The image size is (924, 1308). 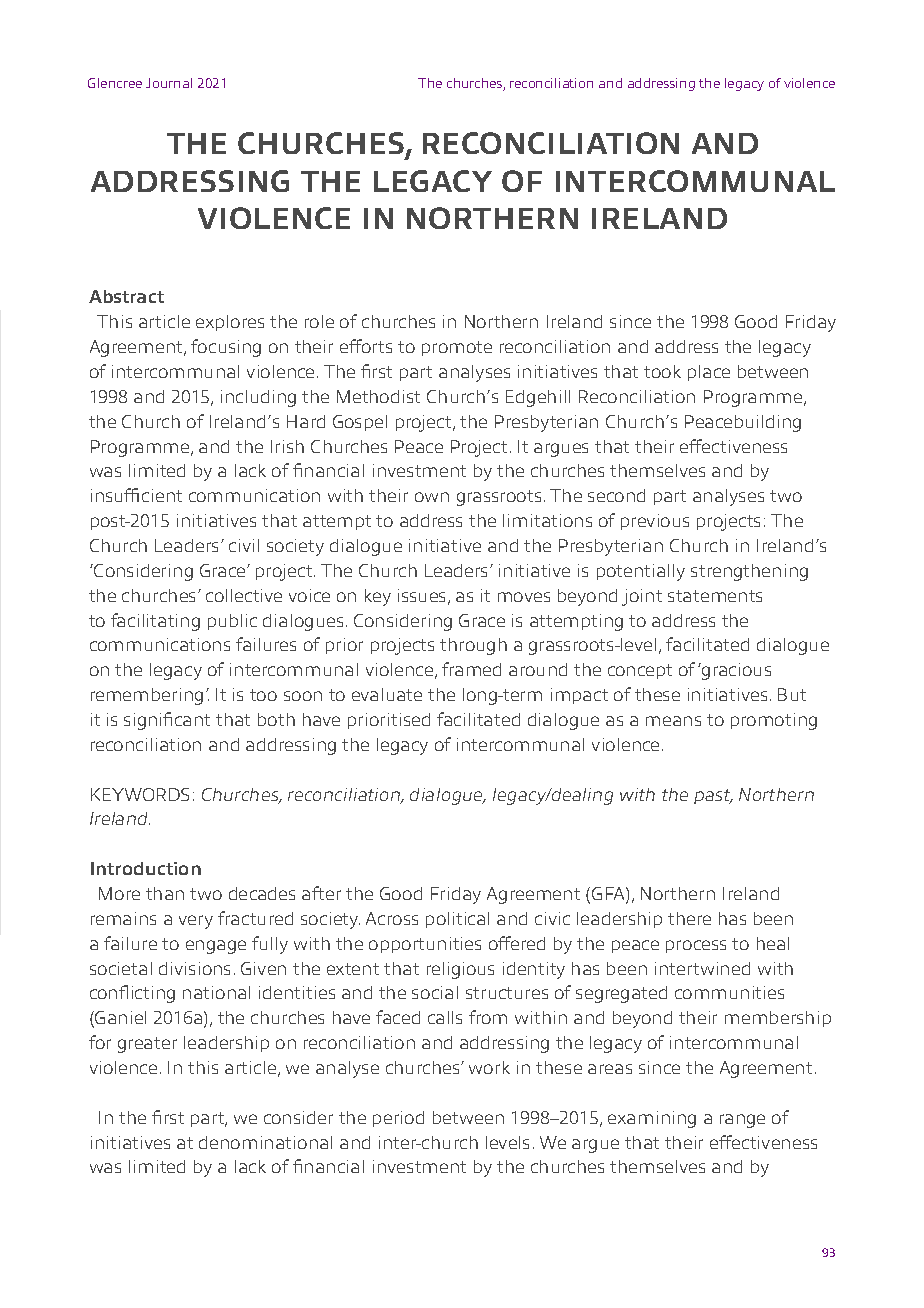 I want to click on work, so click(x=489, y=1067).
